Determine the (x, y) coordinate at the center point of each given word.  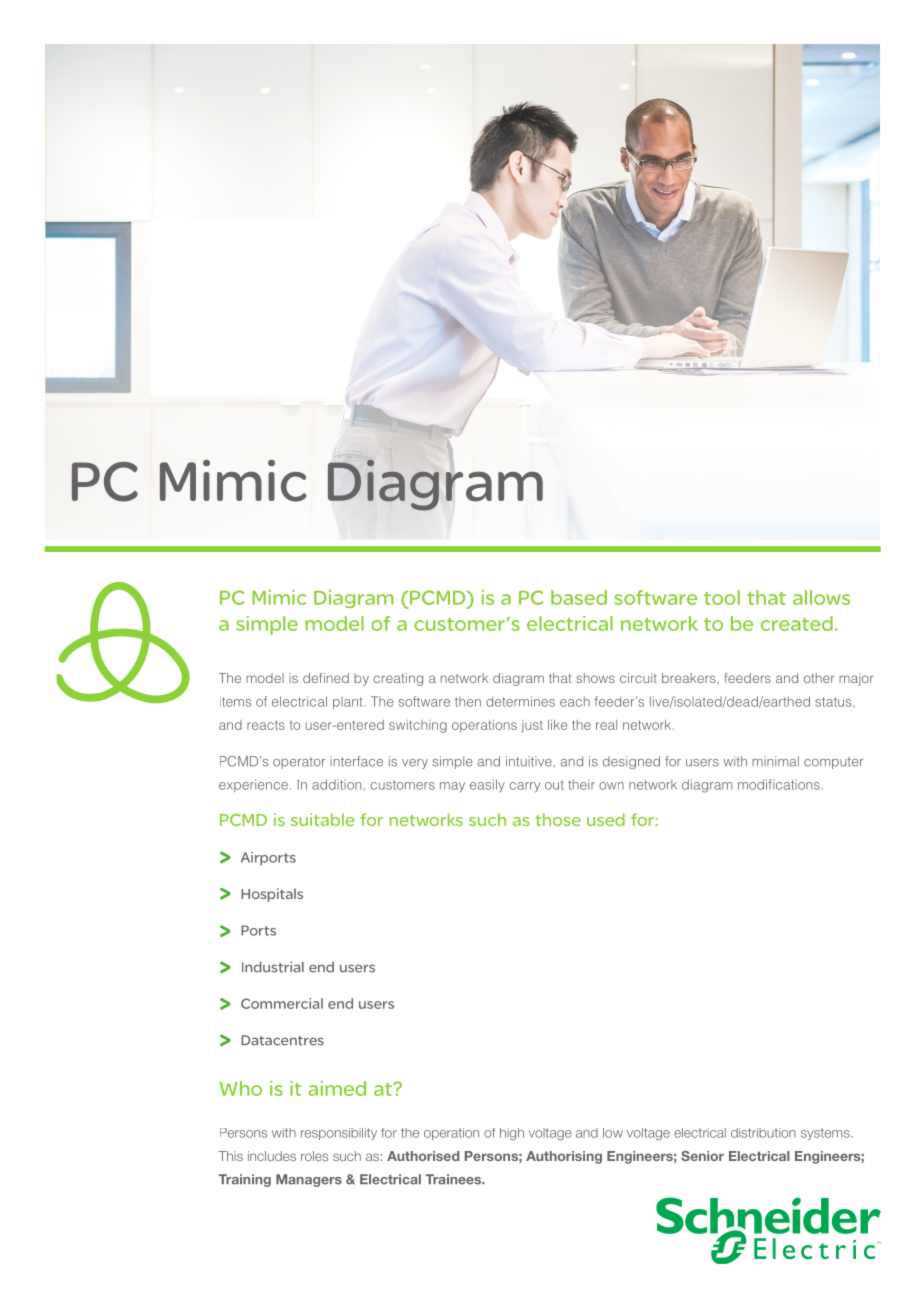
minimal (775, 761)
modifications (779, 784)
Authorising (564, 1157)
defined (326, 678)
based (579, 597)
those (558, 819)
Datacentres (282, 1040)
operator (299, 763)
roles (314, 1156)
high (512, 1134)
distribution (763, 1133)
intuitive (530, 761)
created (797, 623)
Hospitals (272, 895)
